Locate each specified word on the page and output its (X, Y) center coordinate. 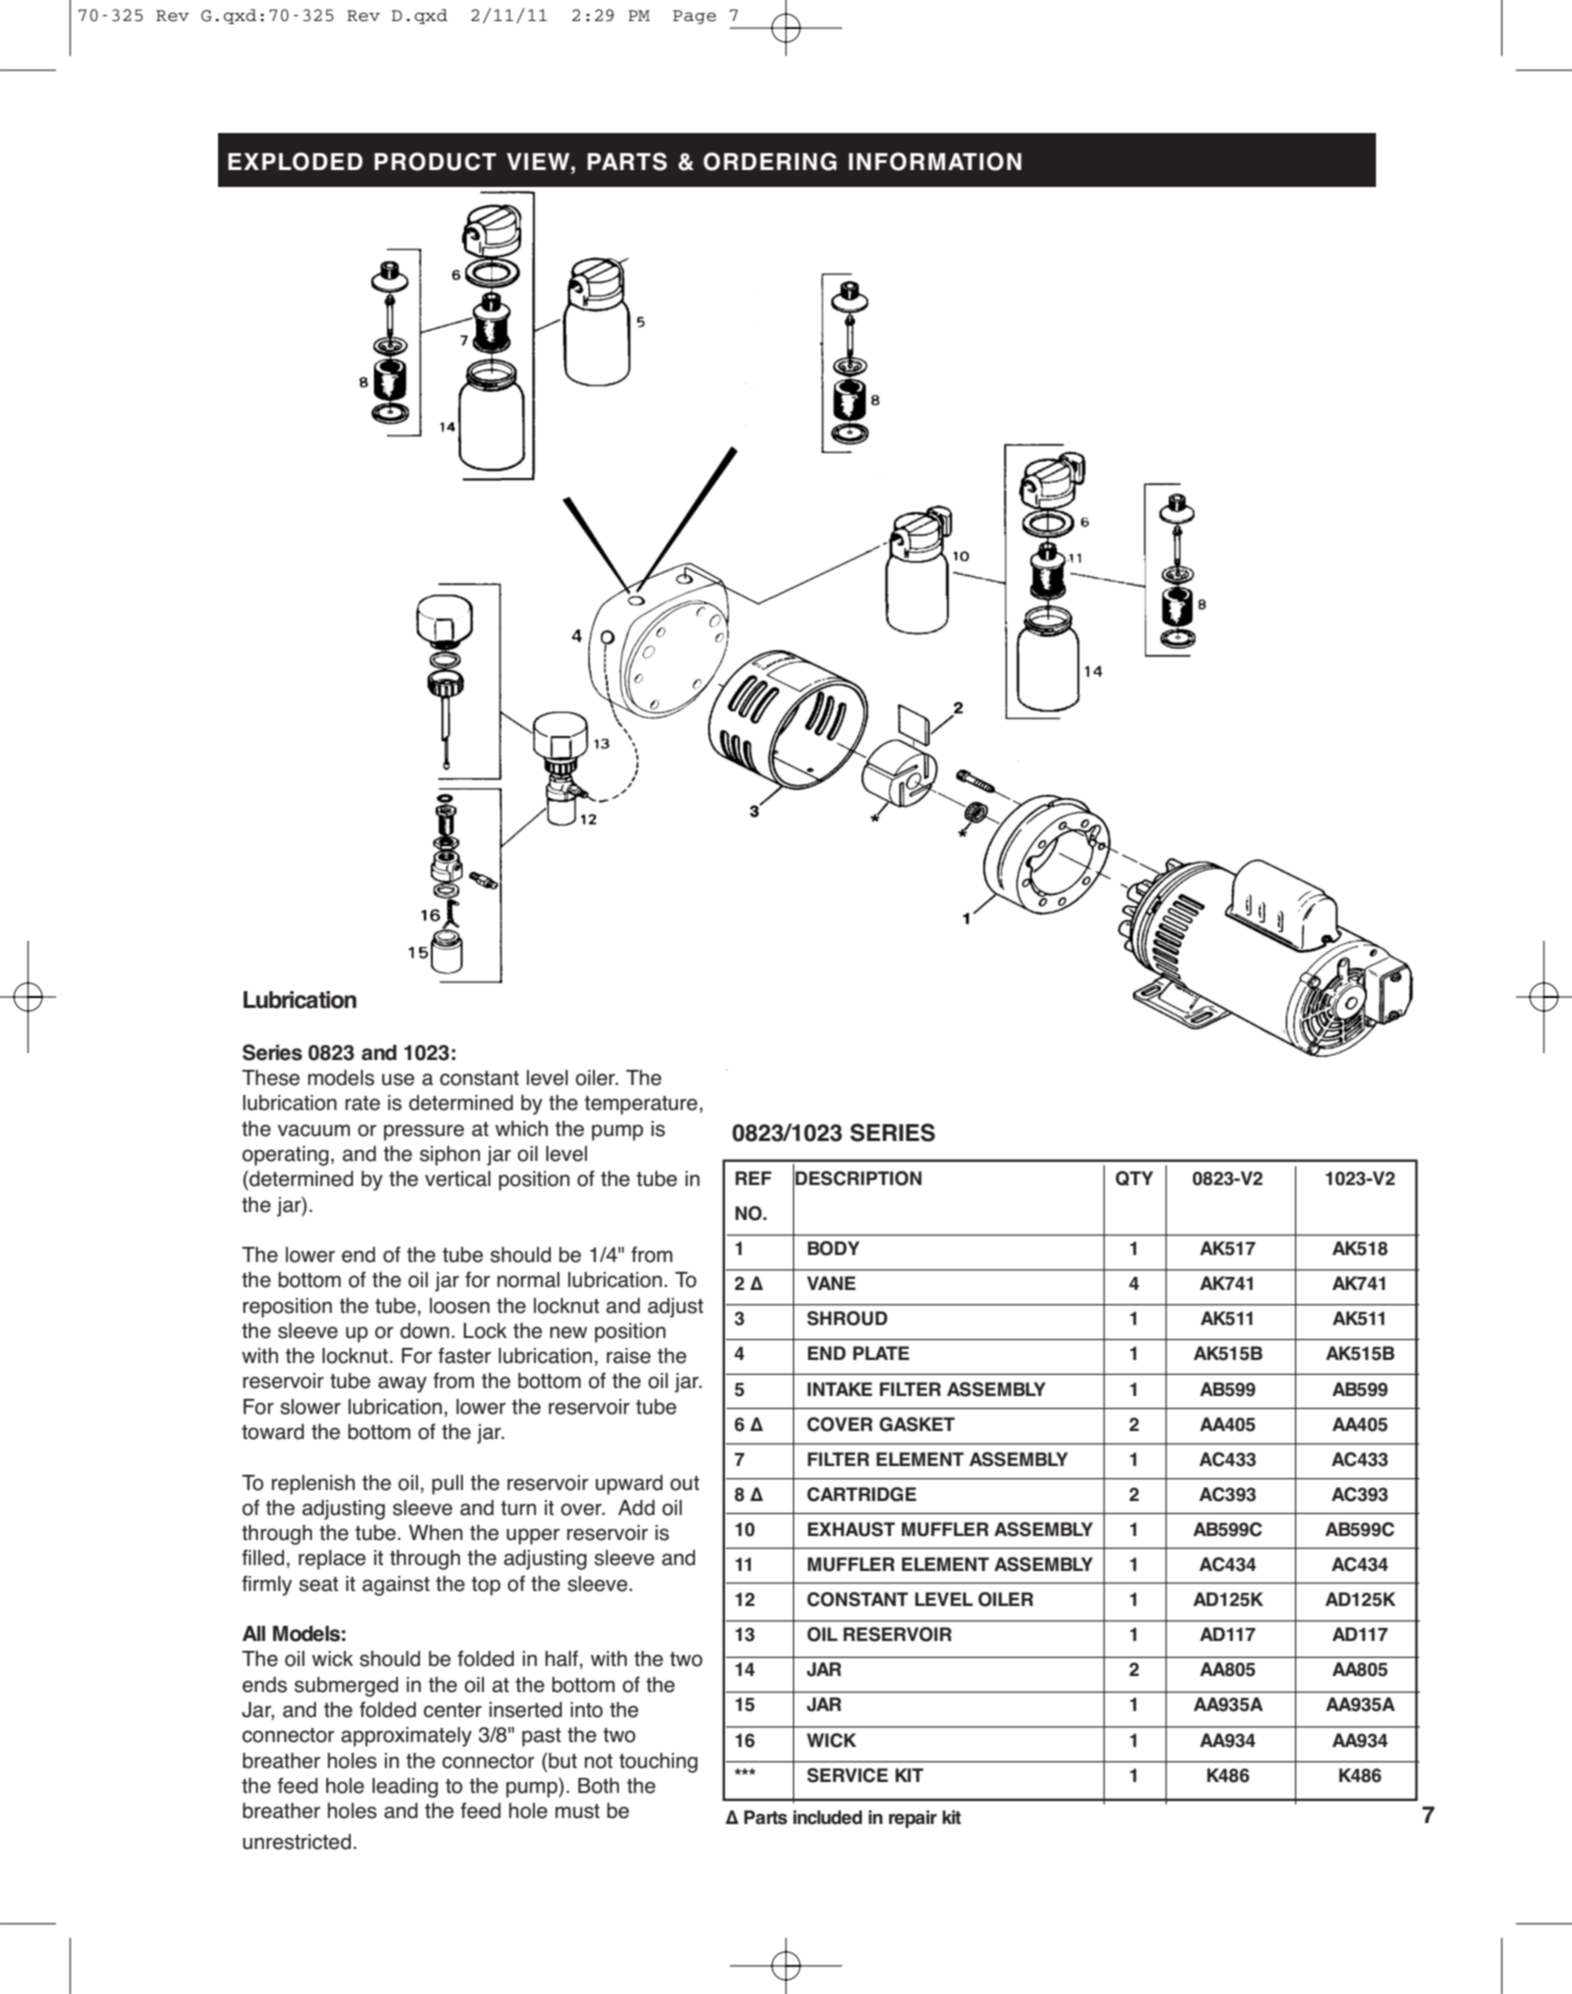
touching (658, 1763)
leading (405, 1788)
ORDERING (770, 161)
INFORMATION (935, 161)
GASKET (917, 1424)
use (398, 1079)
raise (629, 1356)
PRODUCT (435, 161)
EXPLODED (295, 161)
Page (694, 17)
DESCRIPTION (858, 1178)
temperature (641, 1105)
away (402, 1384)
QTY (1134, 1178)
